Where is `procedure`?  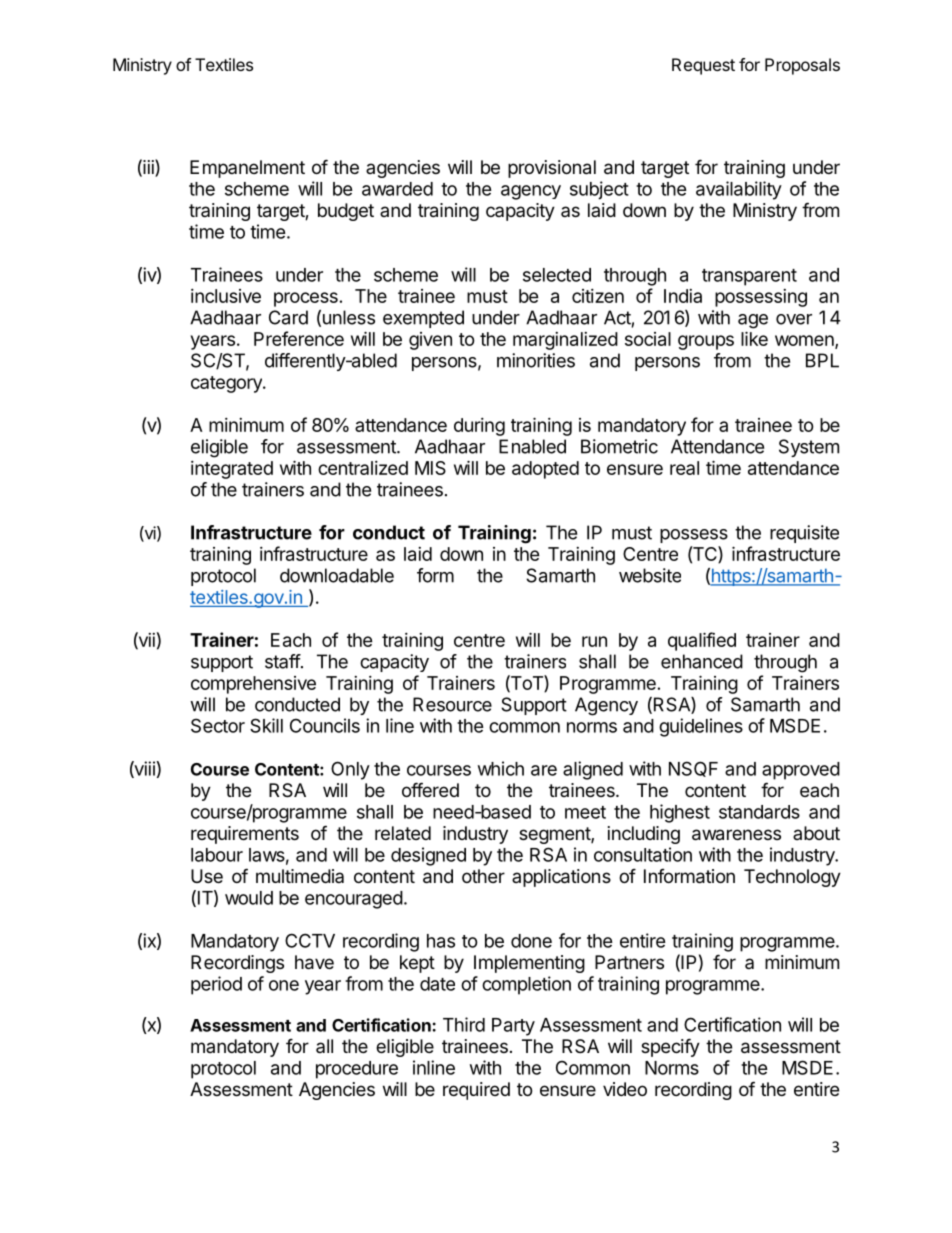 procedure is located at coordinates (357, 1070).
